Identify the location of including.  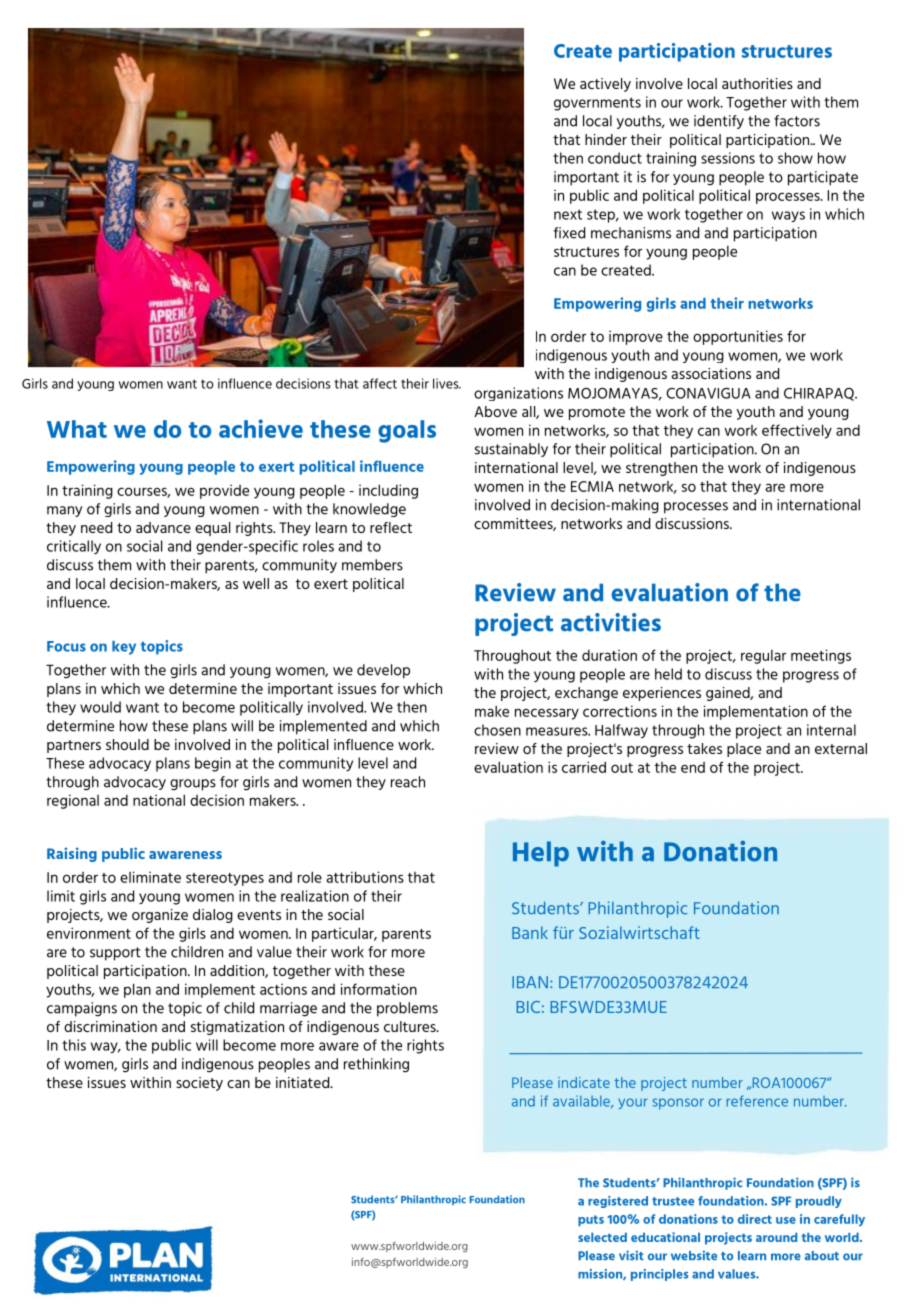
(388, 491).
